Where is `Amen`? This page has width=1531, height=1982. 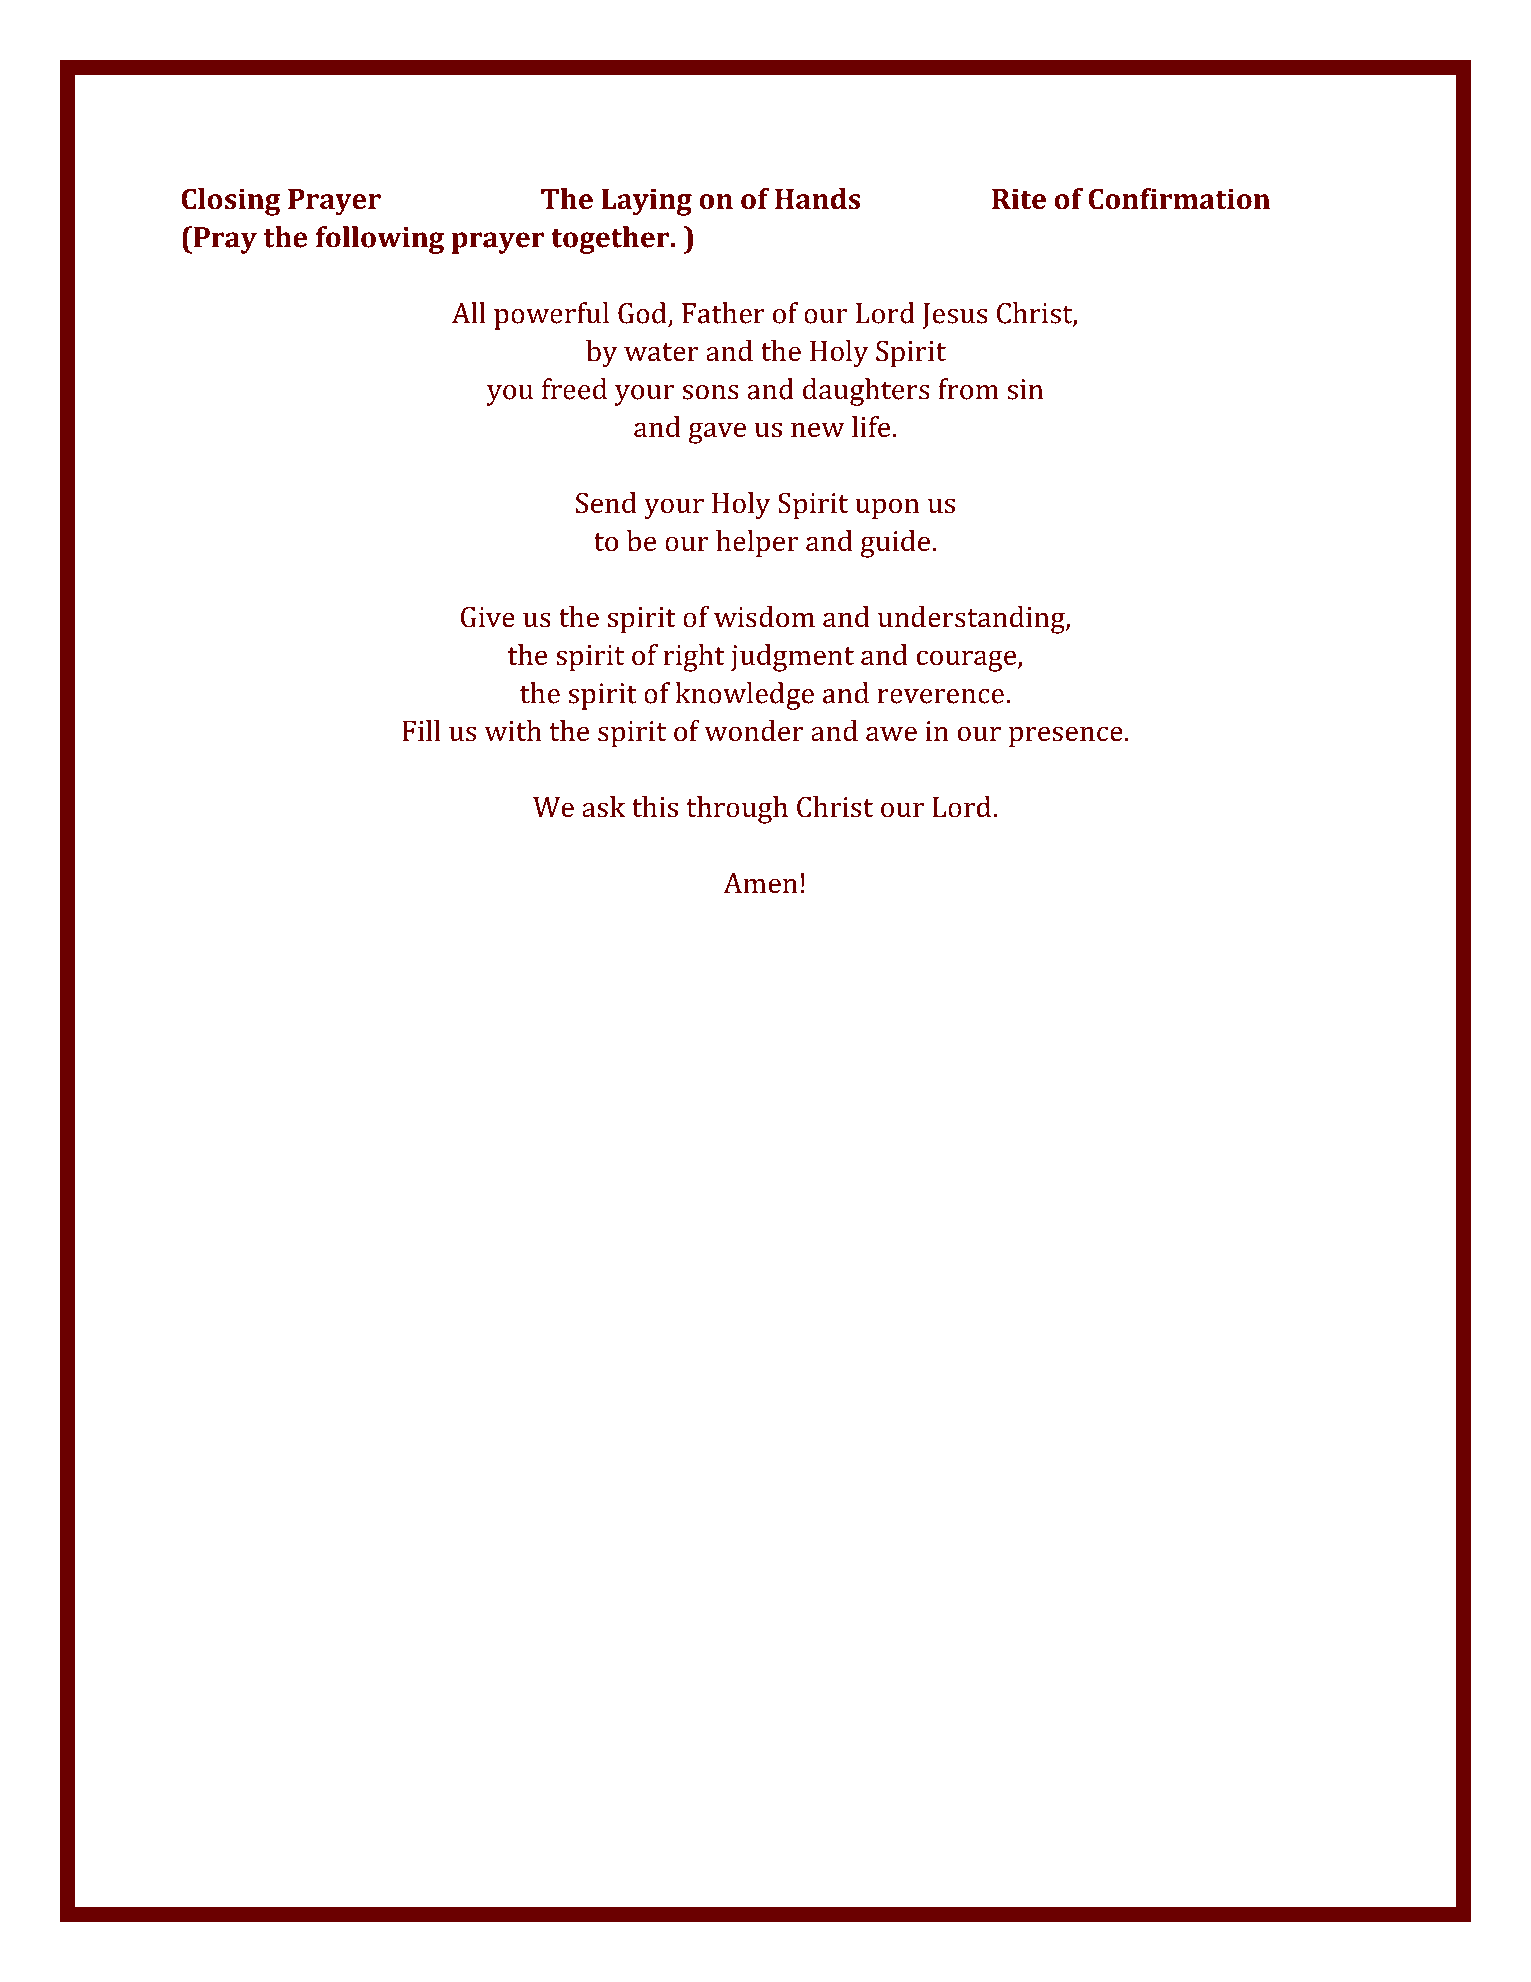 Amen is located at coordinates (760, 883).
